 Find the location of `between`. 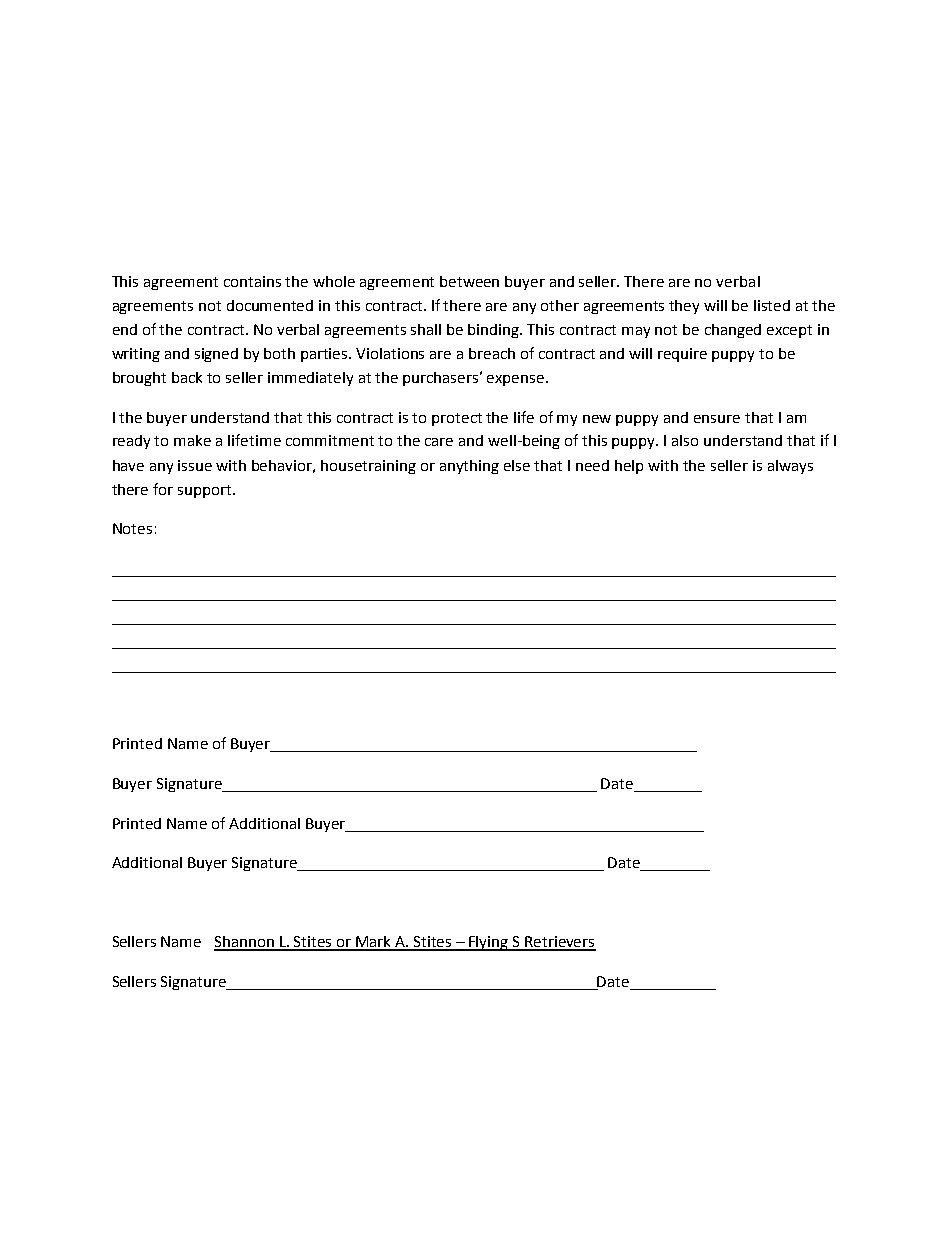

between is located at coordinates (469, 281).
